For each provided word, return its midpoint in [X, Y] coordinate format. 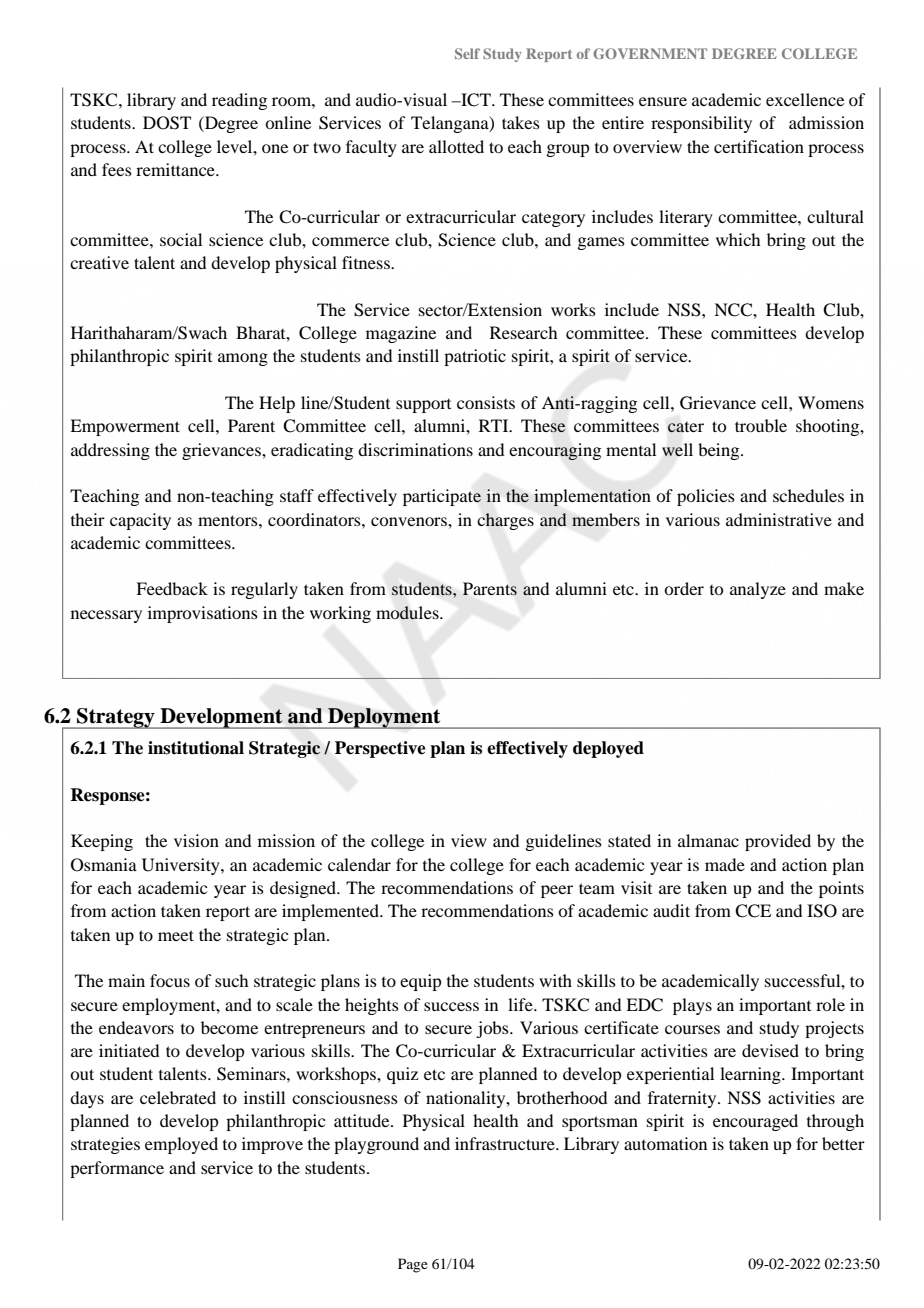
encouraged [755, 1122]
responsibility [701, 124]
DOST [167, 123]
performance [117, 1169]
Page [413, 1265]
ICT [476, 100]
